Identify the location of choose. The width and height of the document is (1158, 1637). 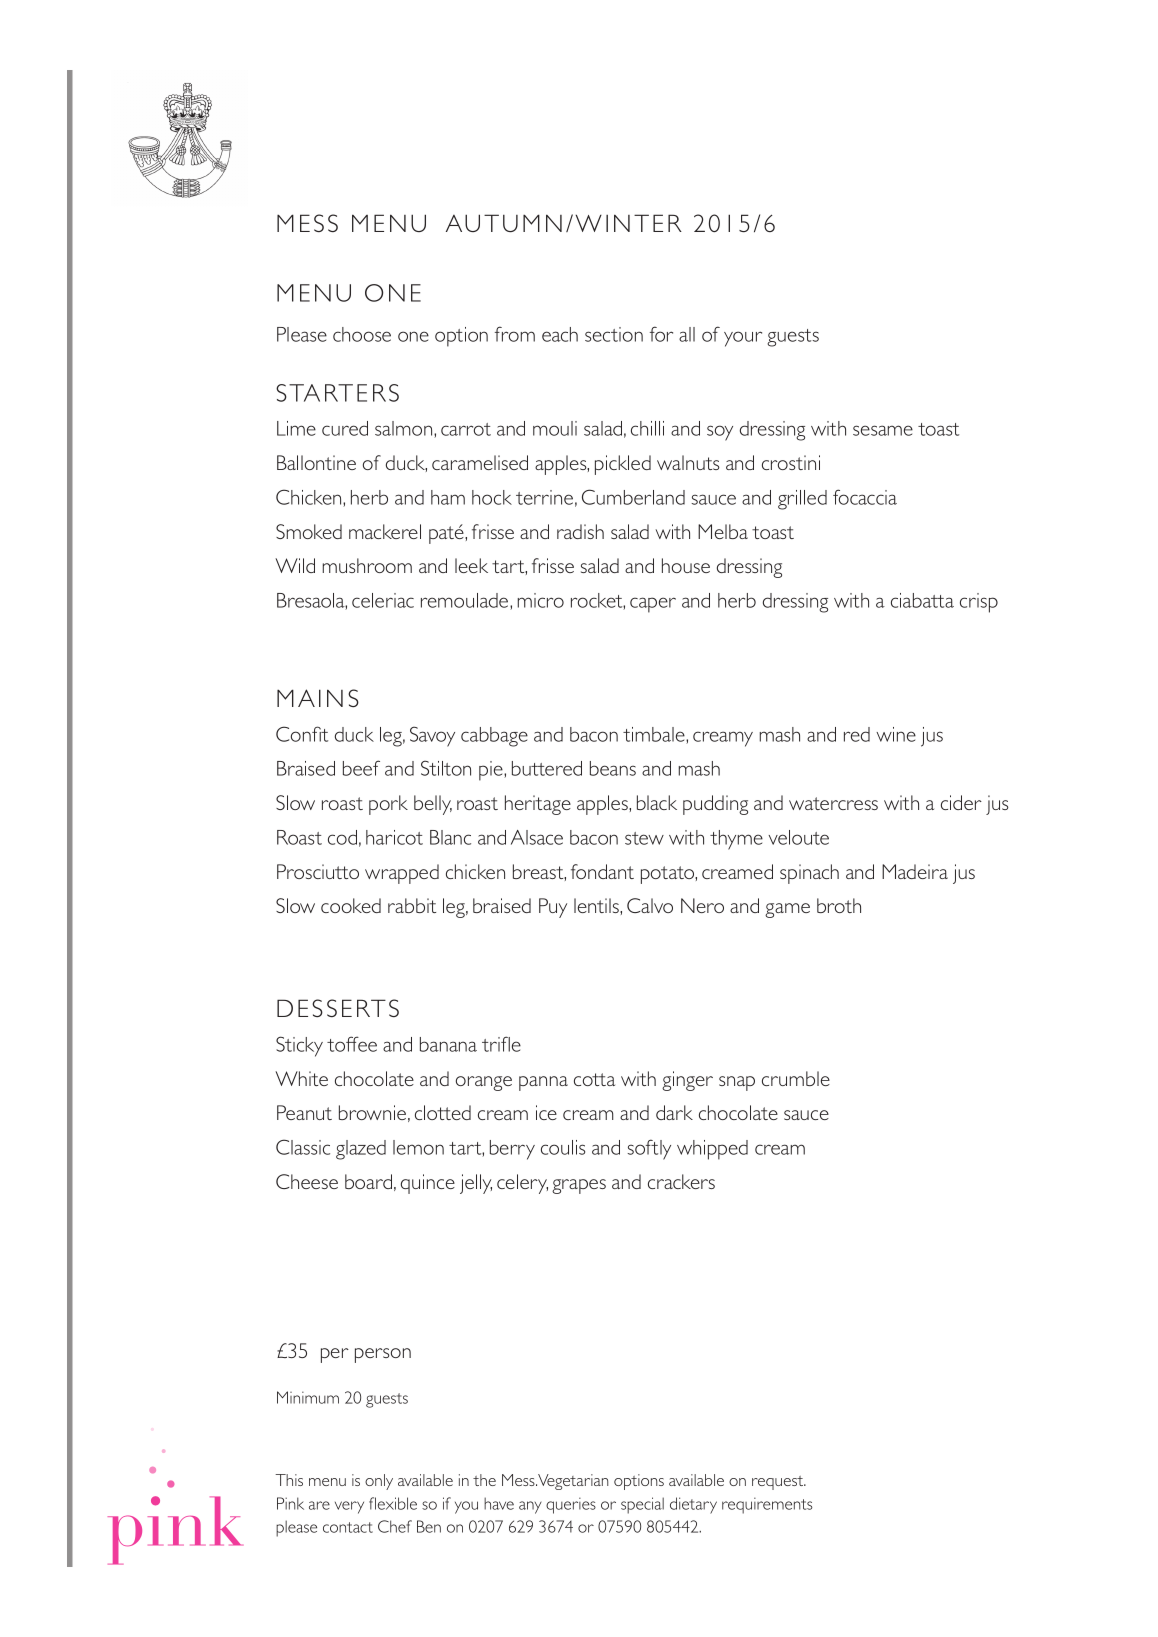
(362, 334).
